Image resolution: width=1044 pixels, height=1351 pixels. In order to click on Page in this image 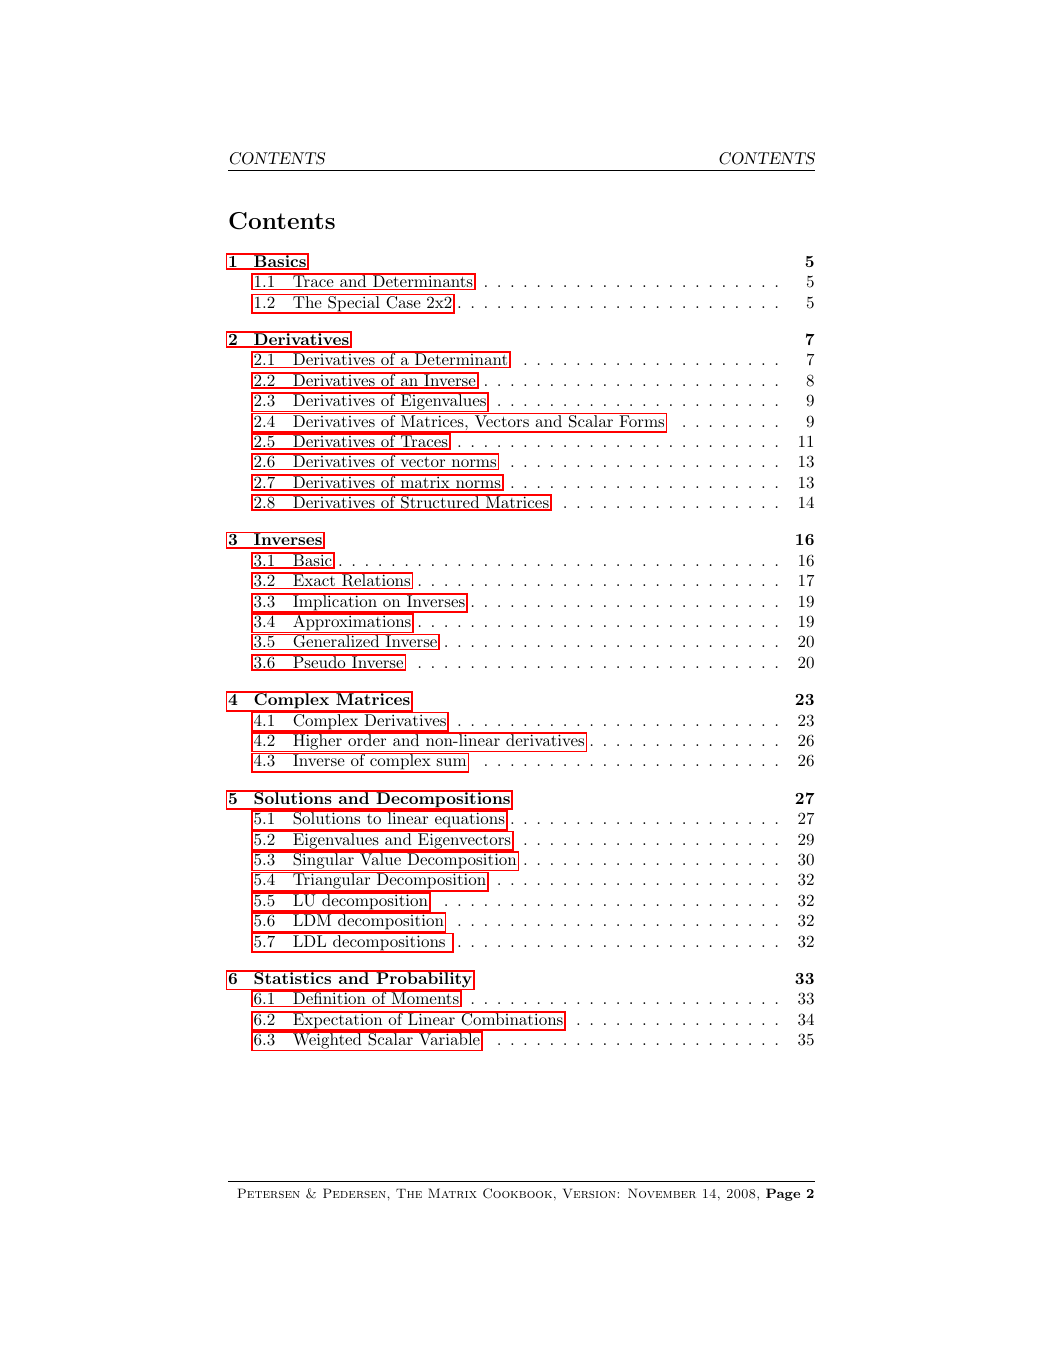, I will do `click(783, 1194)`.
